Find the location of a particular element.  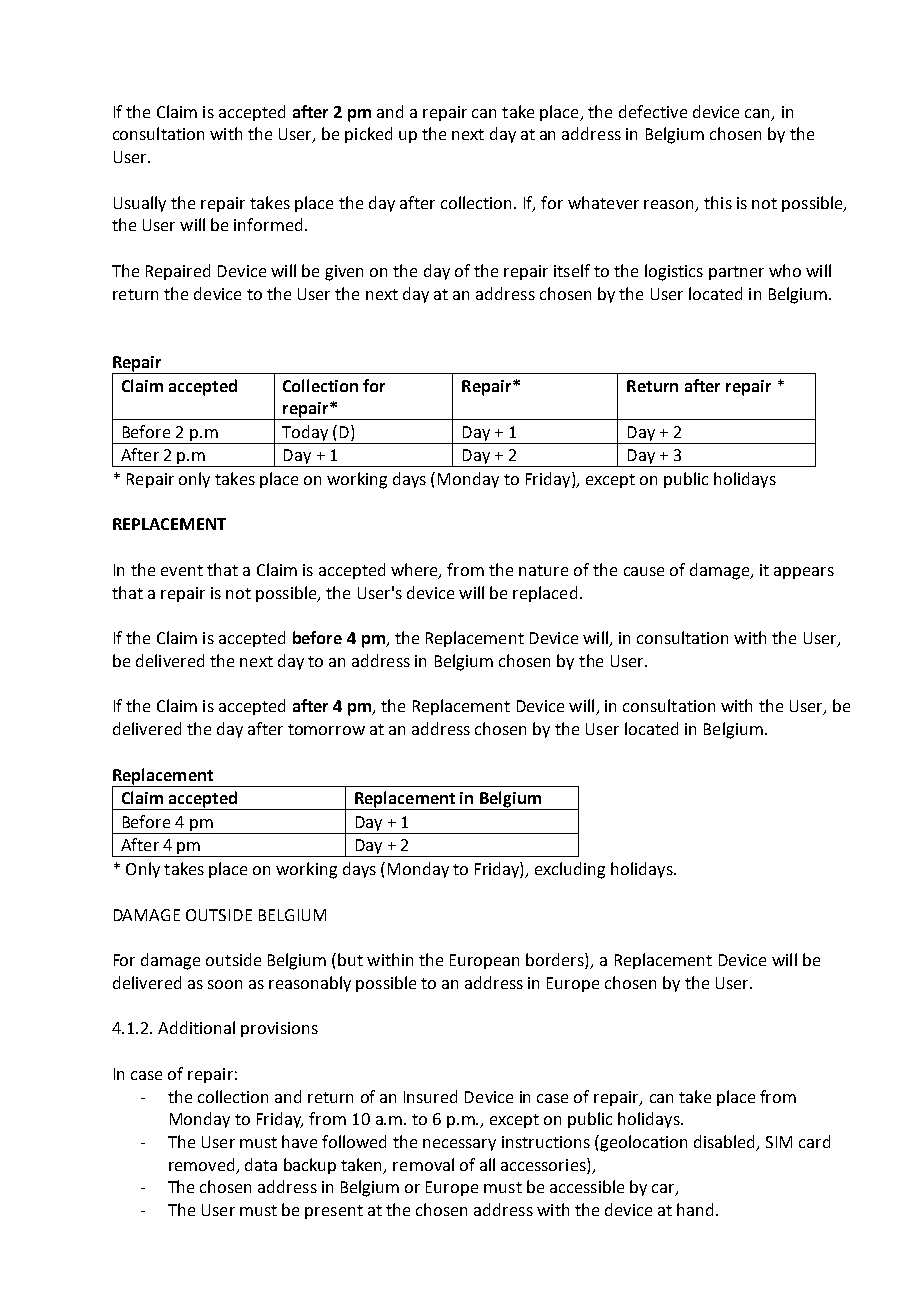

necessary is located at coordinates (459, 1145).
